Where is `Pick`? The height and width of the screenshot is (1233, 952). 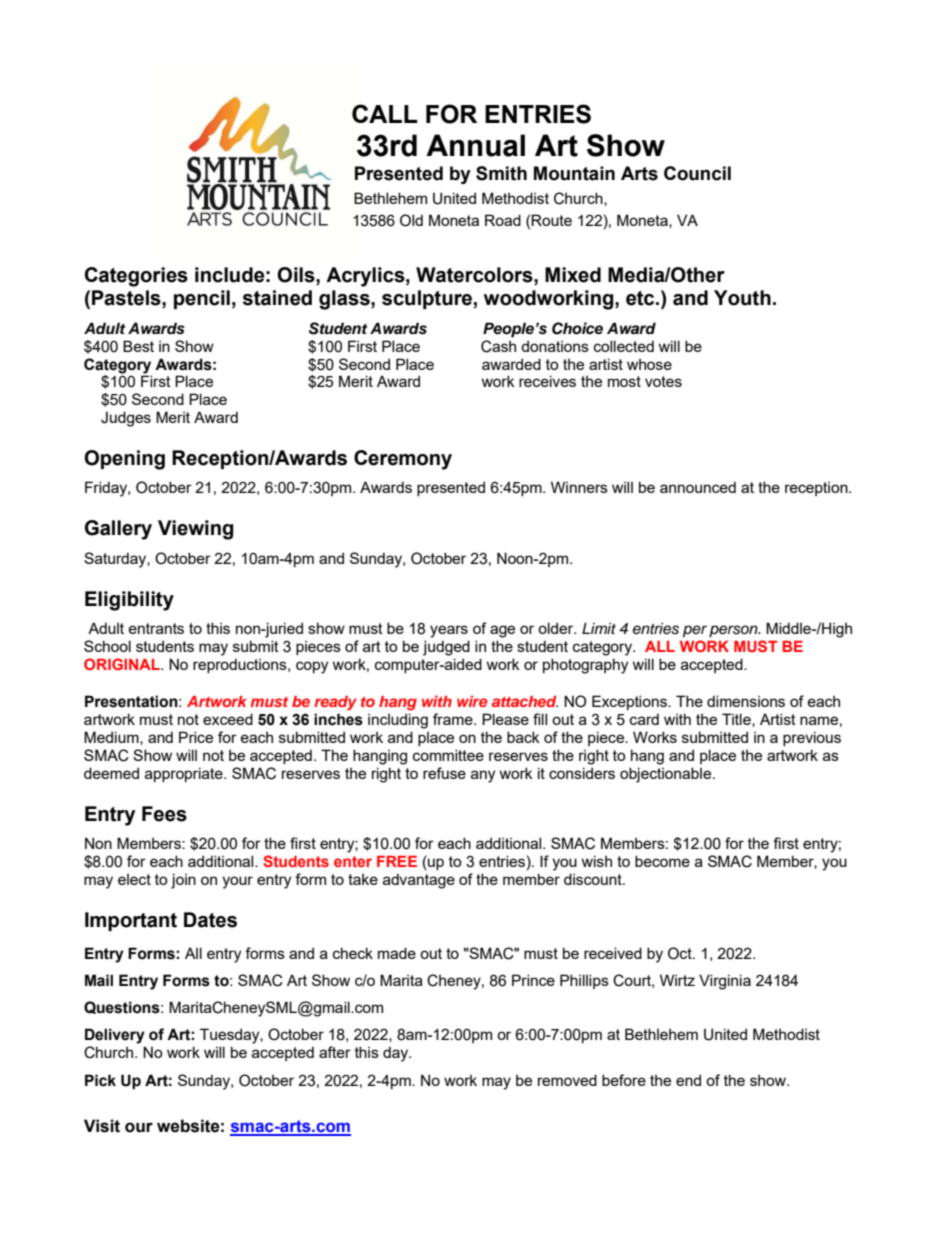 Pick is located at coordinates (100, 1080).
